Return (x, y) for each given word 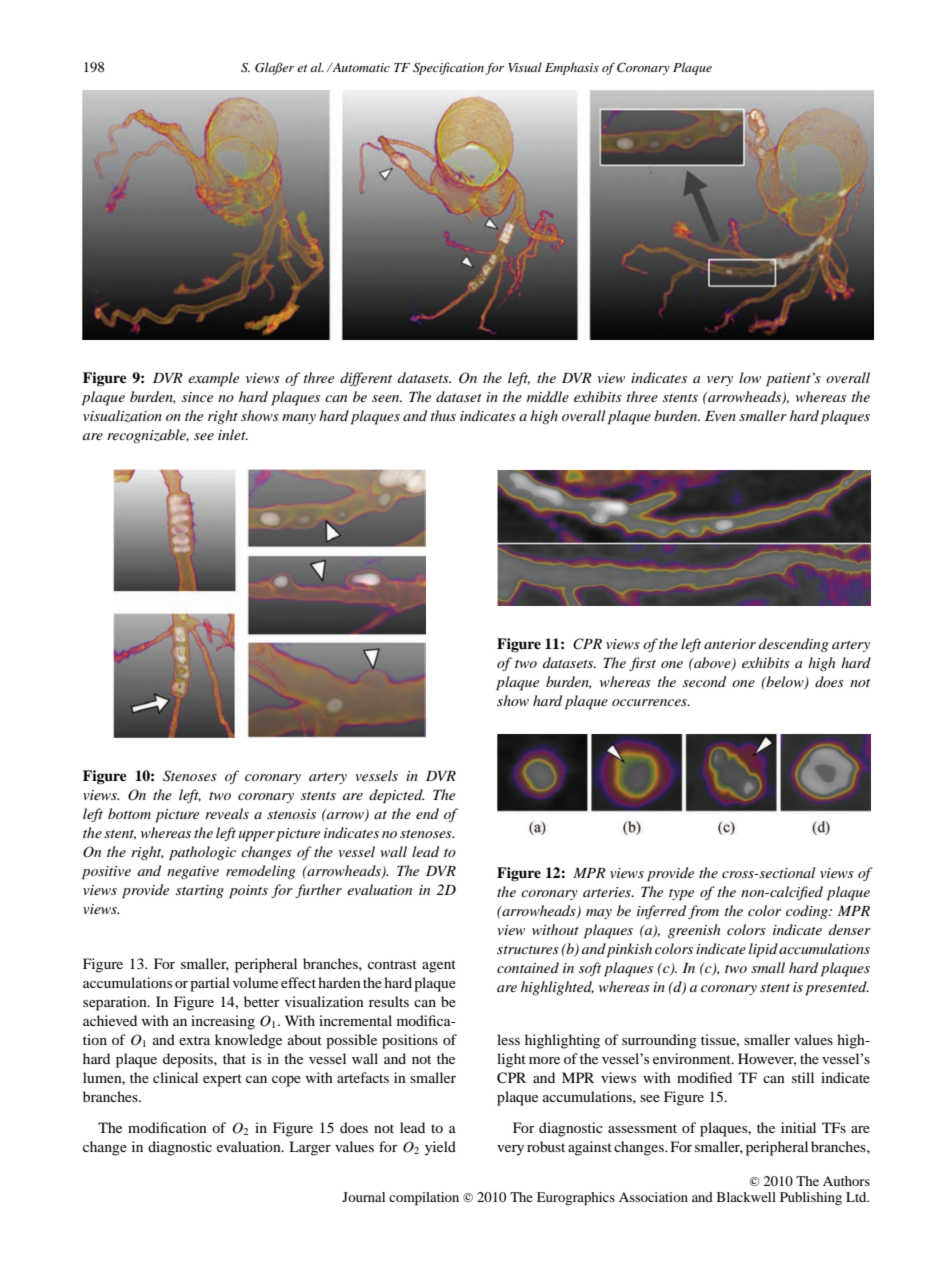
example (213, 379)
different (366, 379)
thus (443, 415)
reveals (227, 813)
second (704, 681)
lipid (763, 950)
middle (548, 396)
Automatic (360, 67)
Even (720, 416)
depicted (396, 796)
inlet (233, 434)
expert (222, 1080)
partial (210, 984)
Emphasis (572, 68)
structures (528, 950)
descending (793, 645)
